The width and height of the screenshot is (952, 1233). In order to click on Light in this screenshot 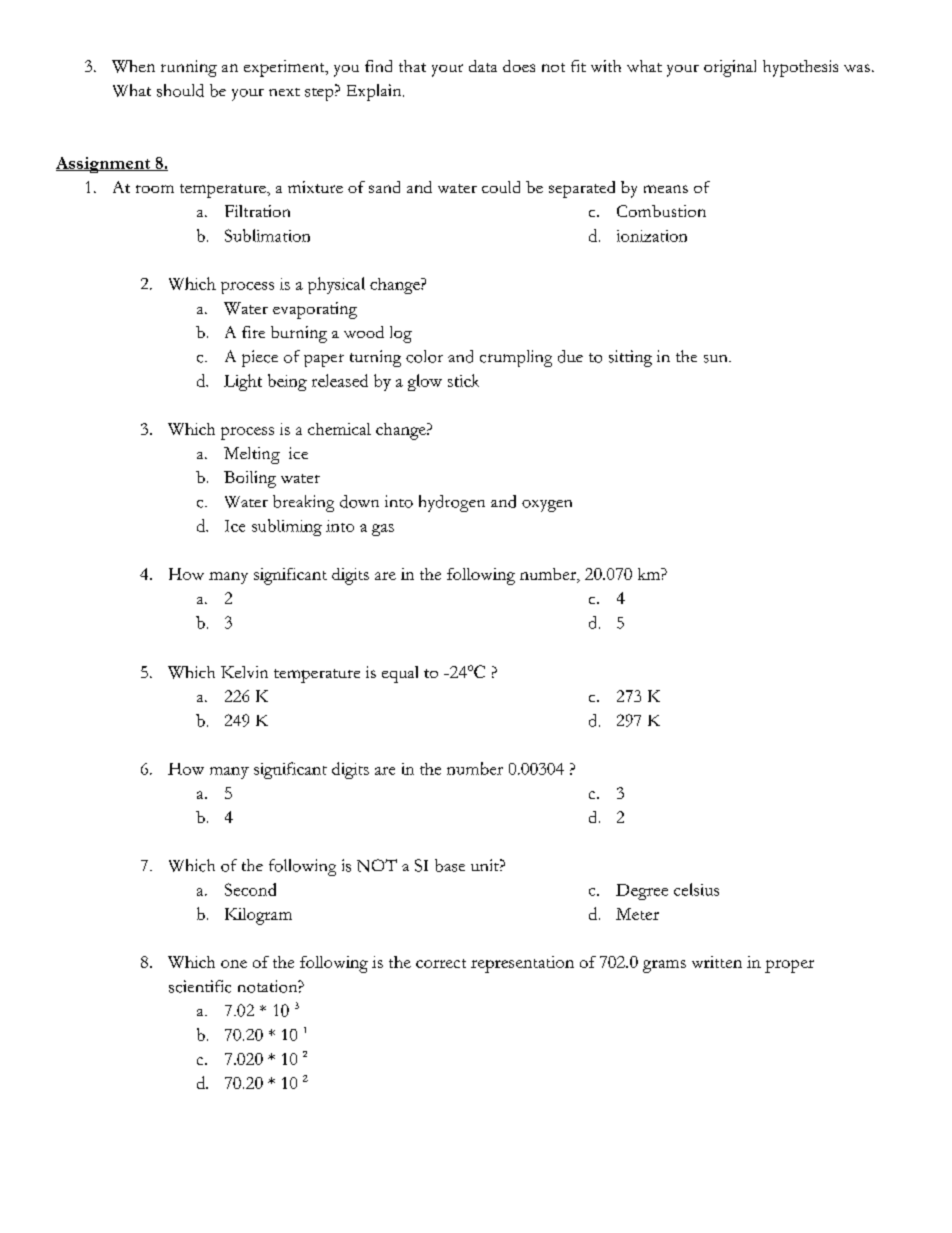, I will do `click(243, 382)`.
